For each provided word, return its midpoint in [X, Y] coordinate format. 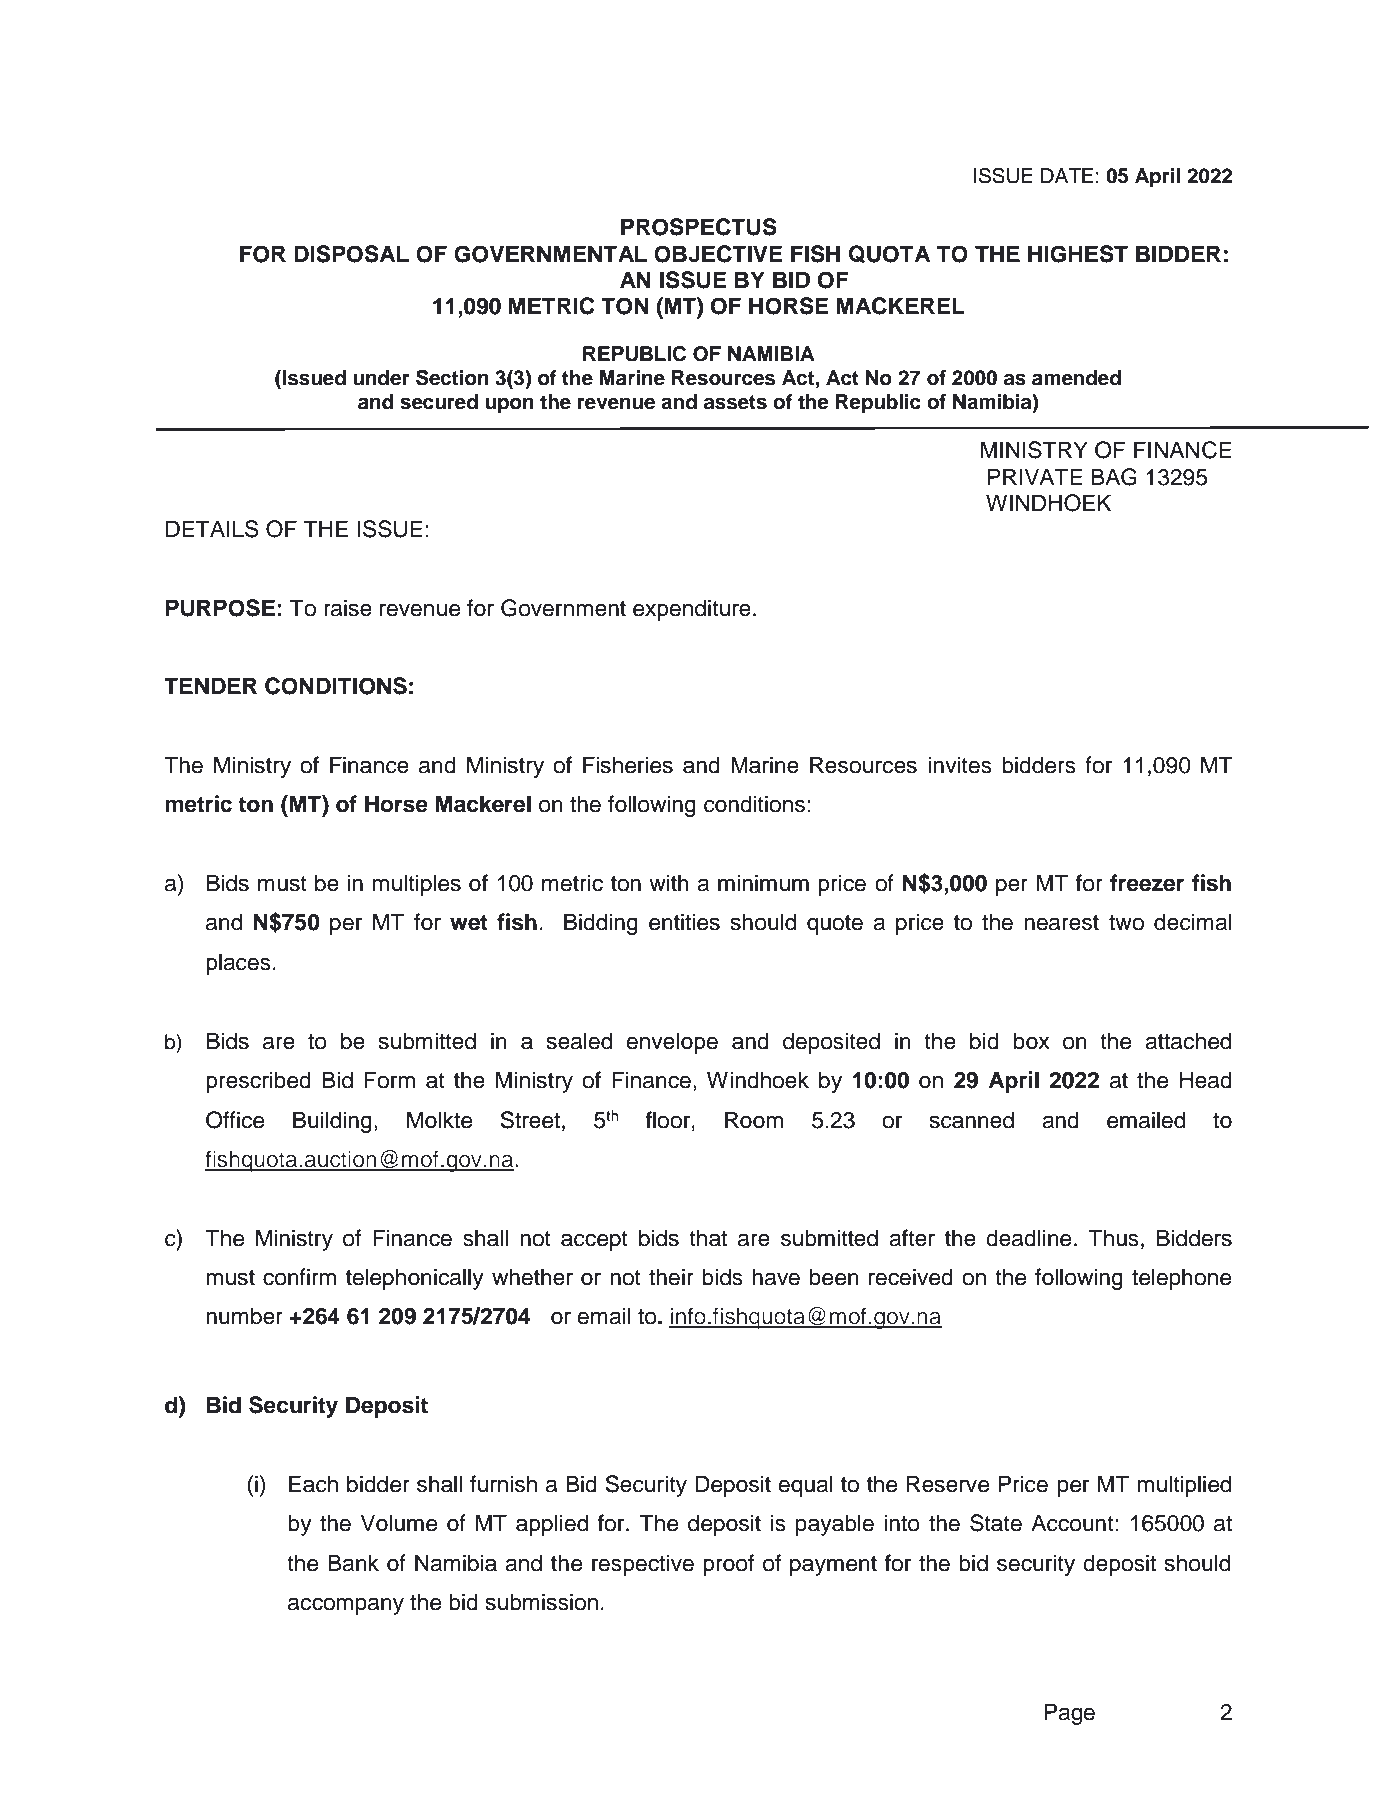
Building [332, 1122]
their [671, 1277]
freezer [1147, 883]
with [669, 882]
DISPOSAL [351, 254]
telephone [1181, 1279]
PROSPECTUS [699, 227]
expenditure [692, 610]
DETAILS [212, 529]
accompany [346, 1606]
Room [754, 1120]
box [1032, 1041]
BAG [1114, 477]
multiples [416, 885]
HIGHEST [1078, 254]
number [244, 1316]
